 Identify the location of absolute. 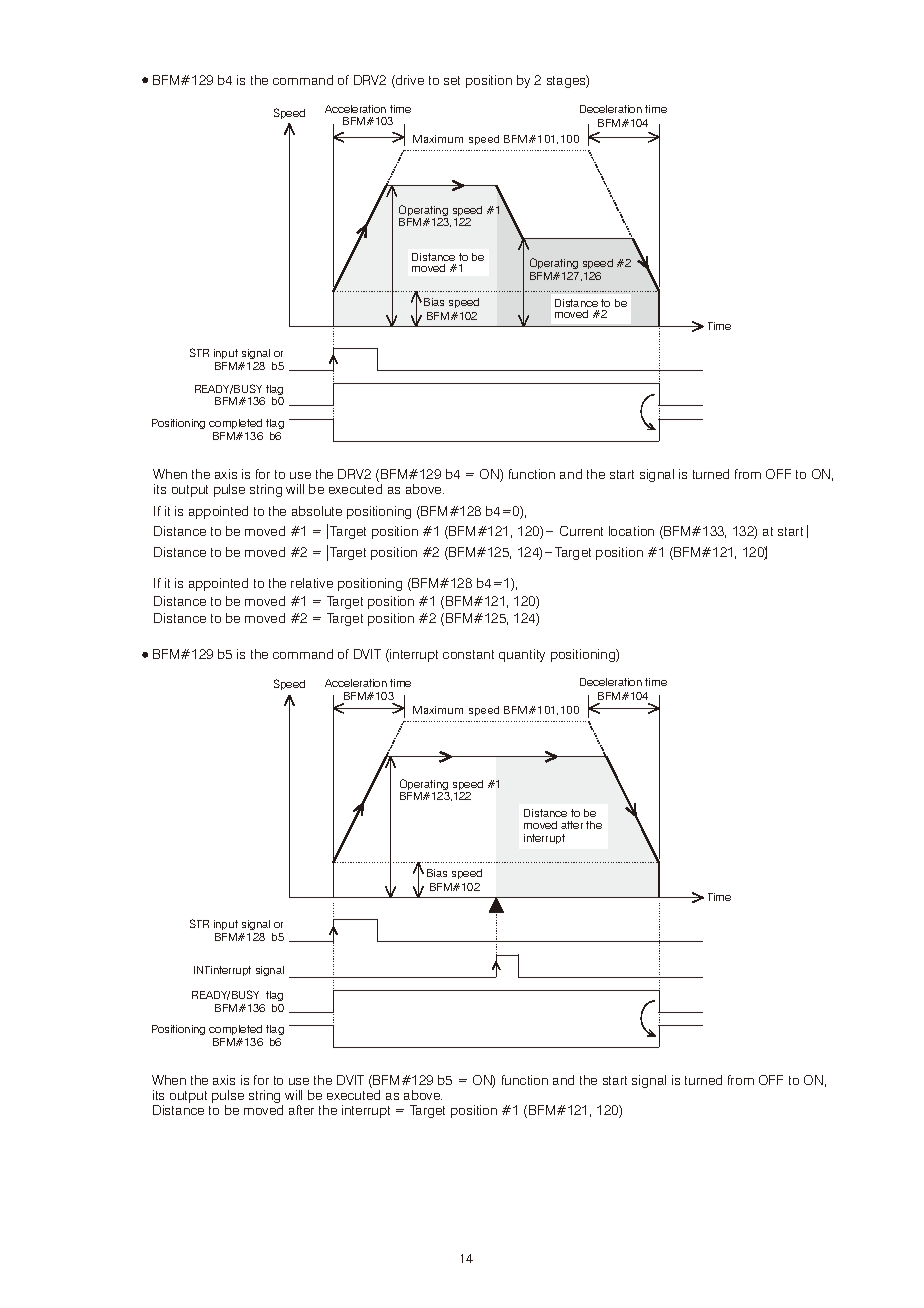
(317, 511).
